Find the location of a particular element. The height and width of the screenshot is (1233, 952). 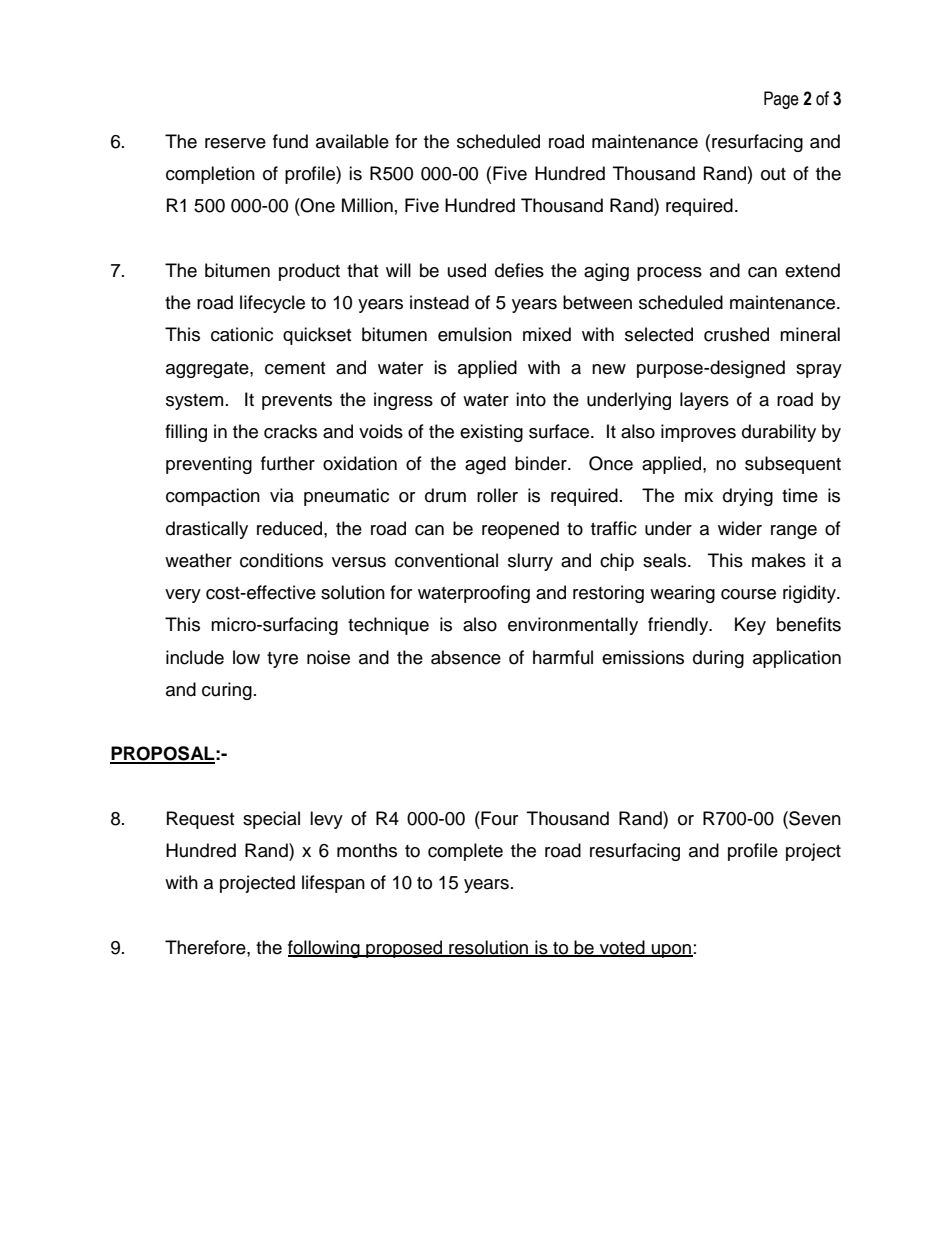

proposed is located at coordinates (404, 949).
